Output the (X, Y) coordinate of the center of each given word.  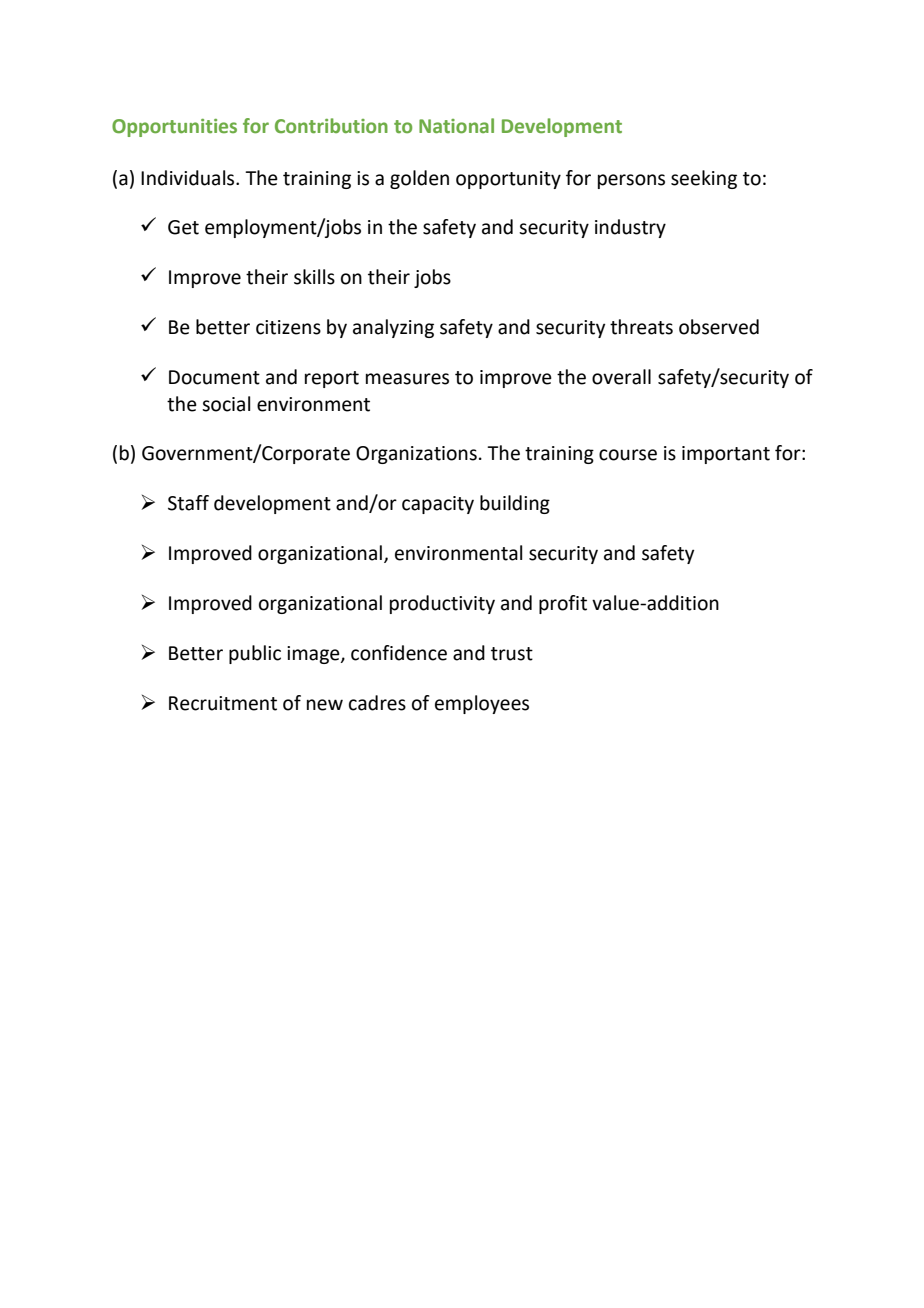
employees (482, 704)
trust (512, 654)
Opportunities (174, 128)
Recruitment (223, 703)
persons (631, 181)
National (456, 126)
